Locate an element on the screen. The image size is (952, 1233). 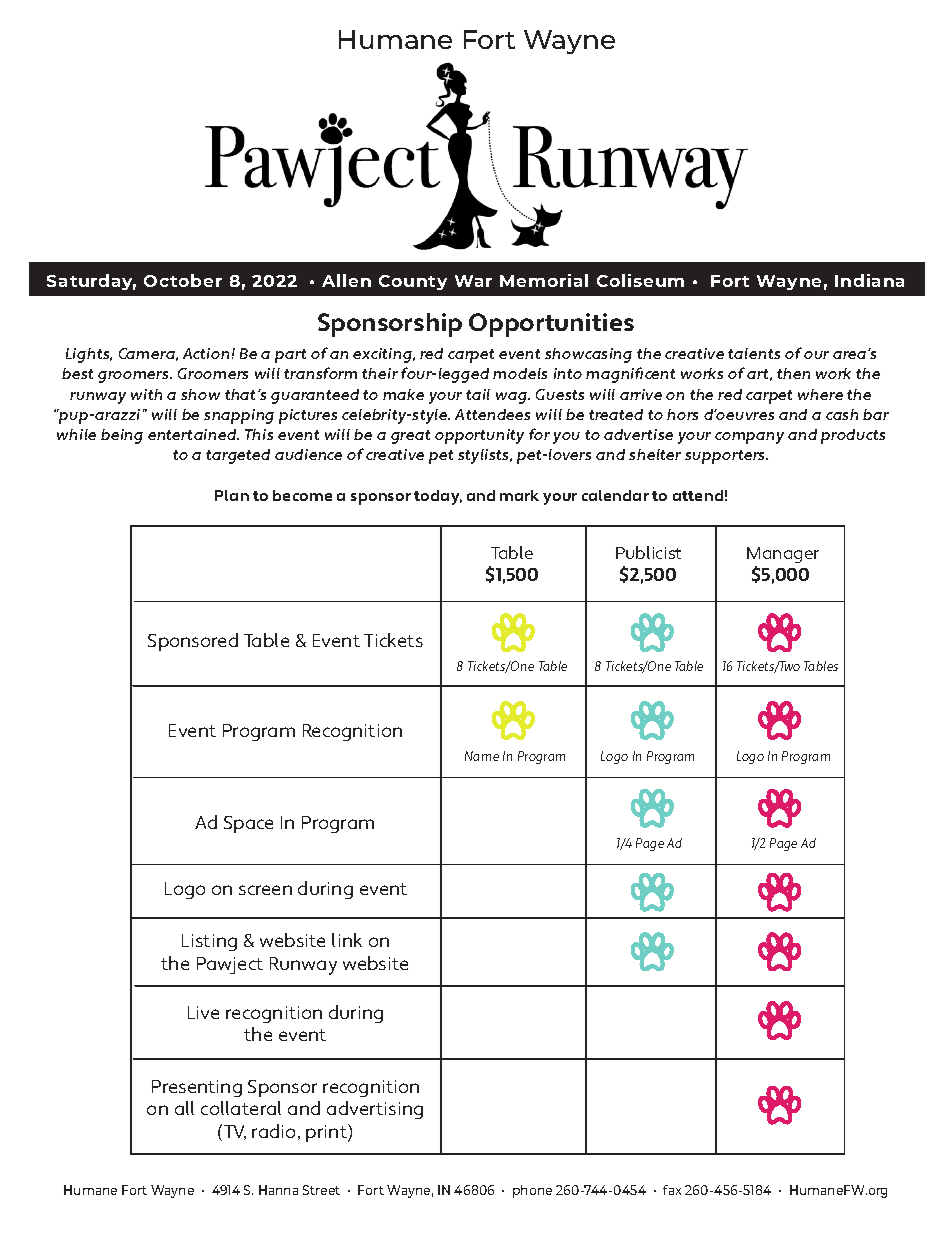
Action is located at coordinates (206, 353).
